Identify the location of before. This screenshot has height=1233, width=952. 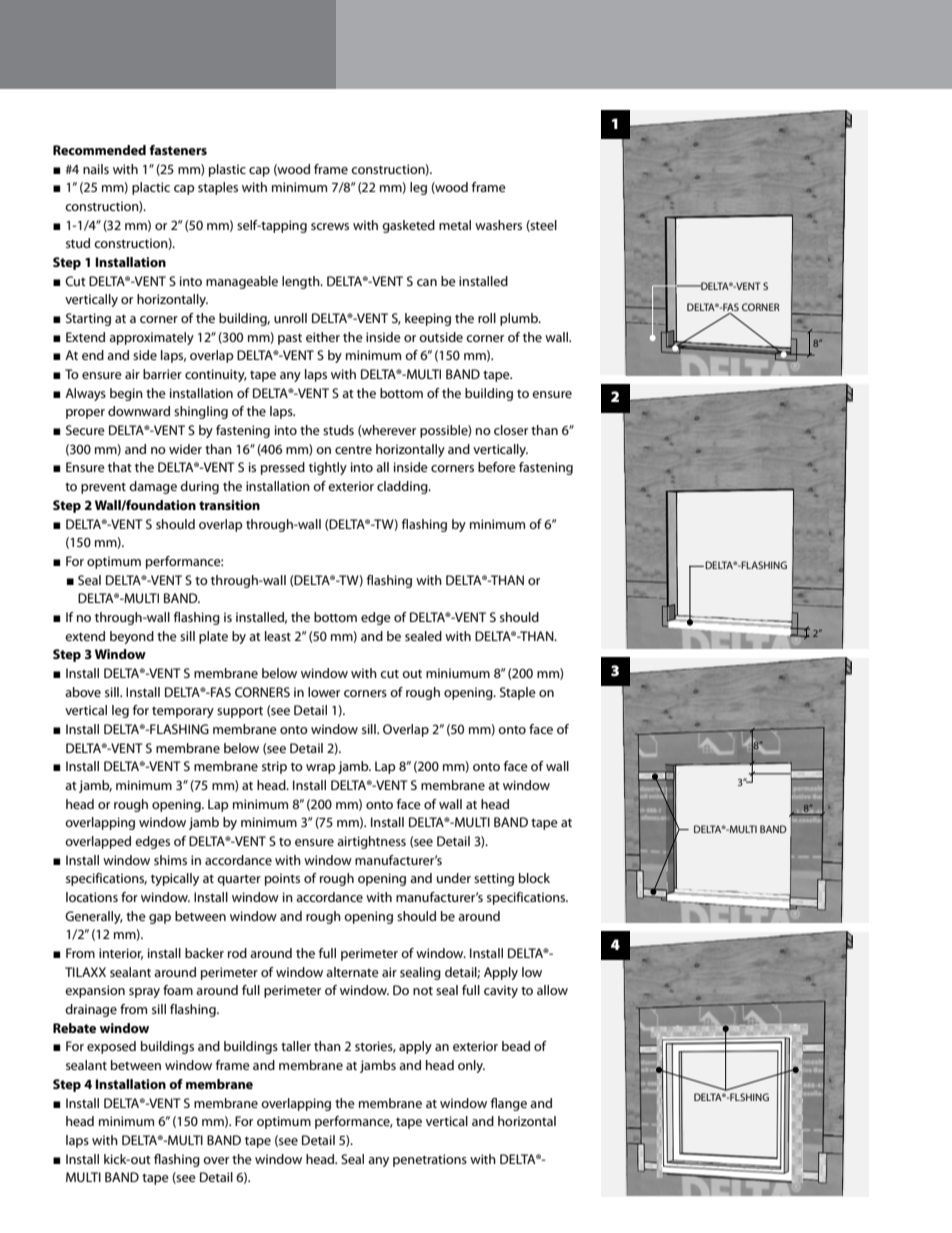
(497, 467).
